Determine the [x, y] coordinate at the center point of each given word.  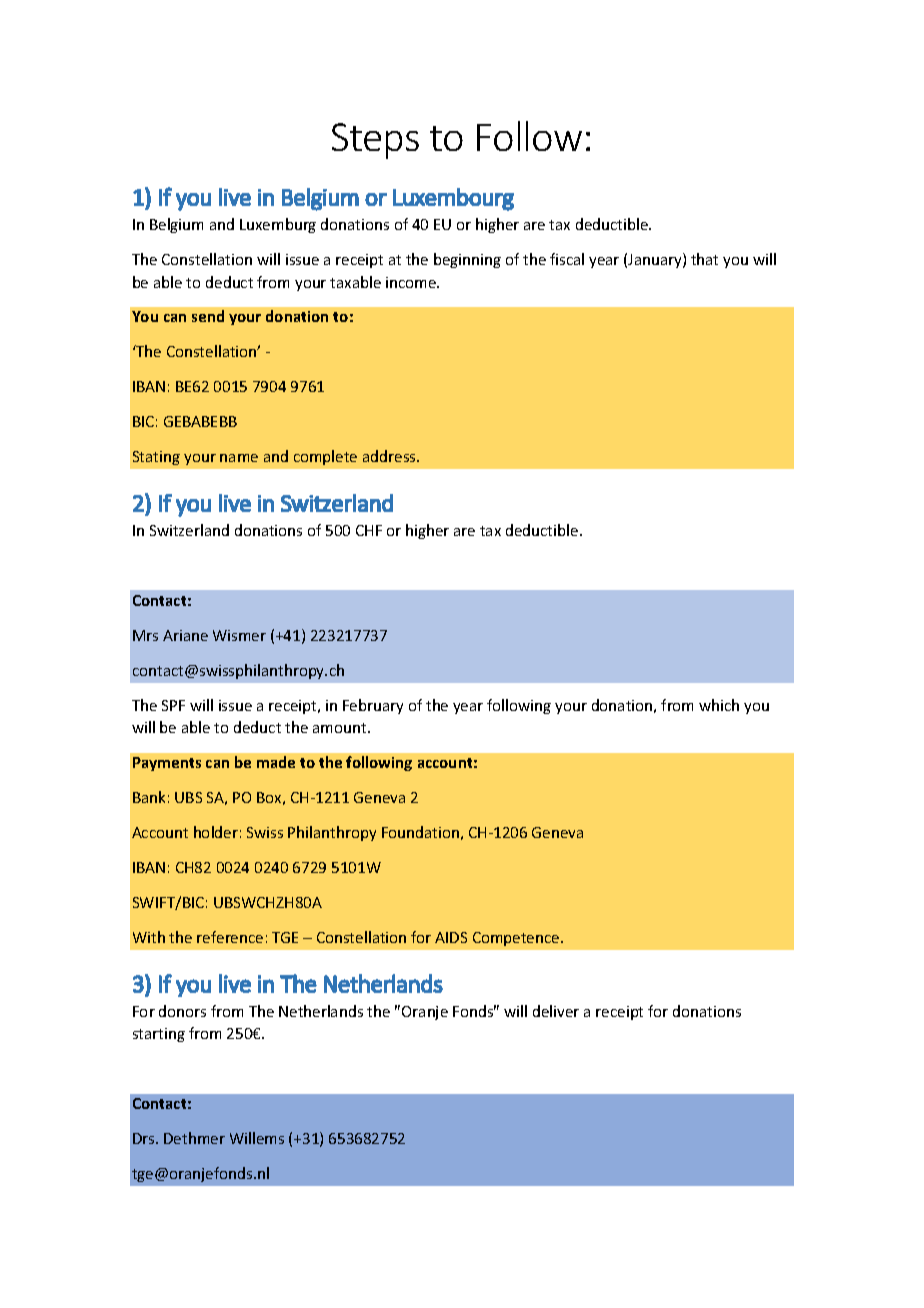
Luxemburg [278, 225]
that [704, 259]
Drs [145, 1138]
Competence [517, 939]
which [719, 705]
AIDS [451, 937]
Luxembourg [453, 199]
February [373, 706]
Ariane [185, 635]
